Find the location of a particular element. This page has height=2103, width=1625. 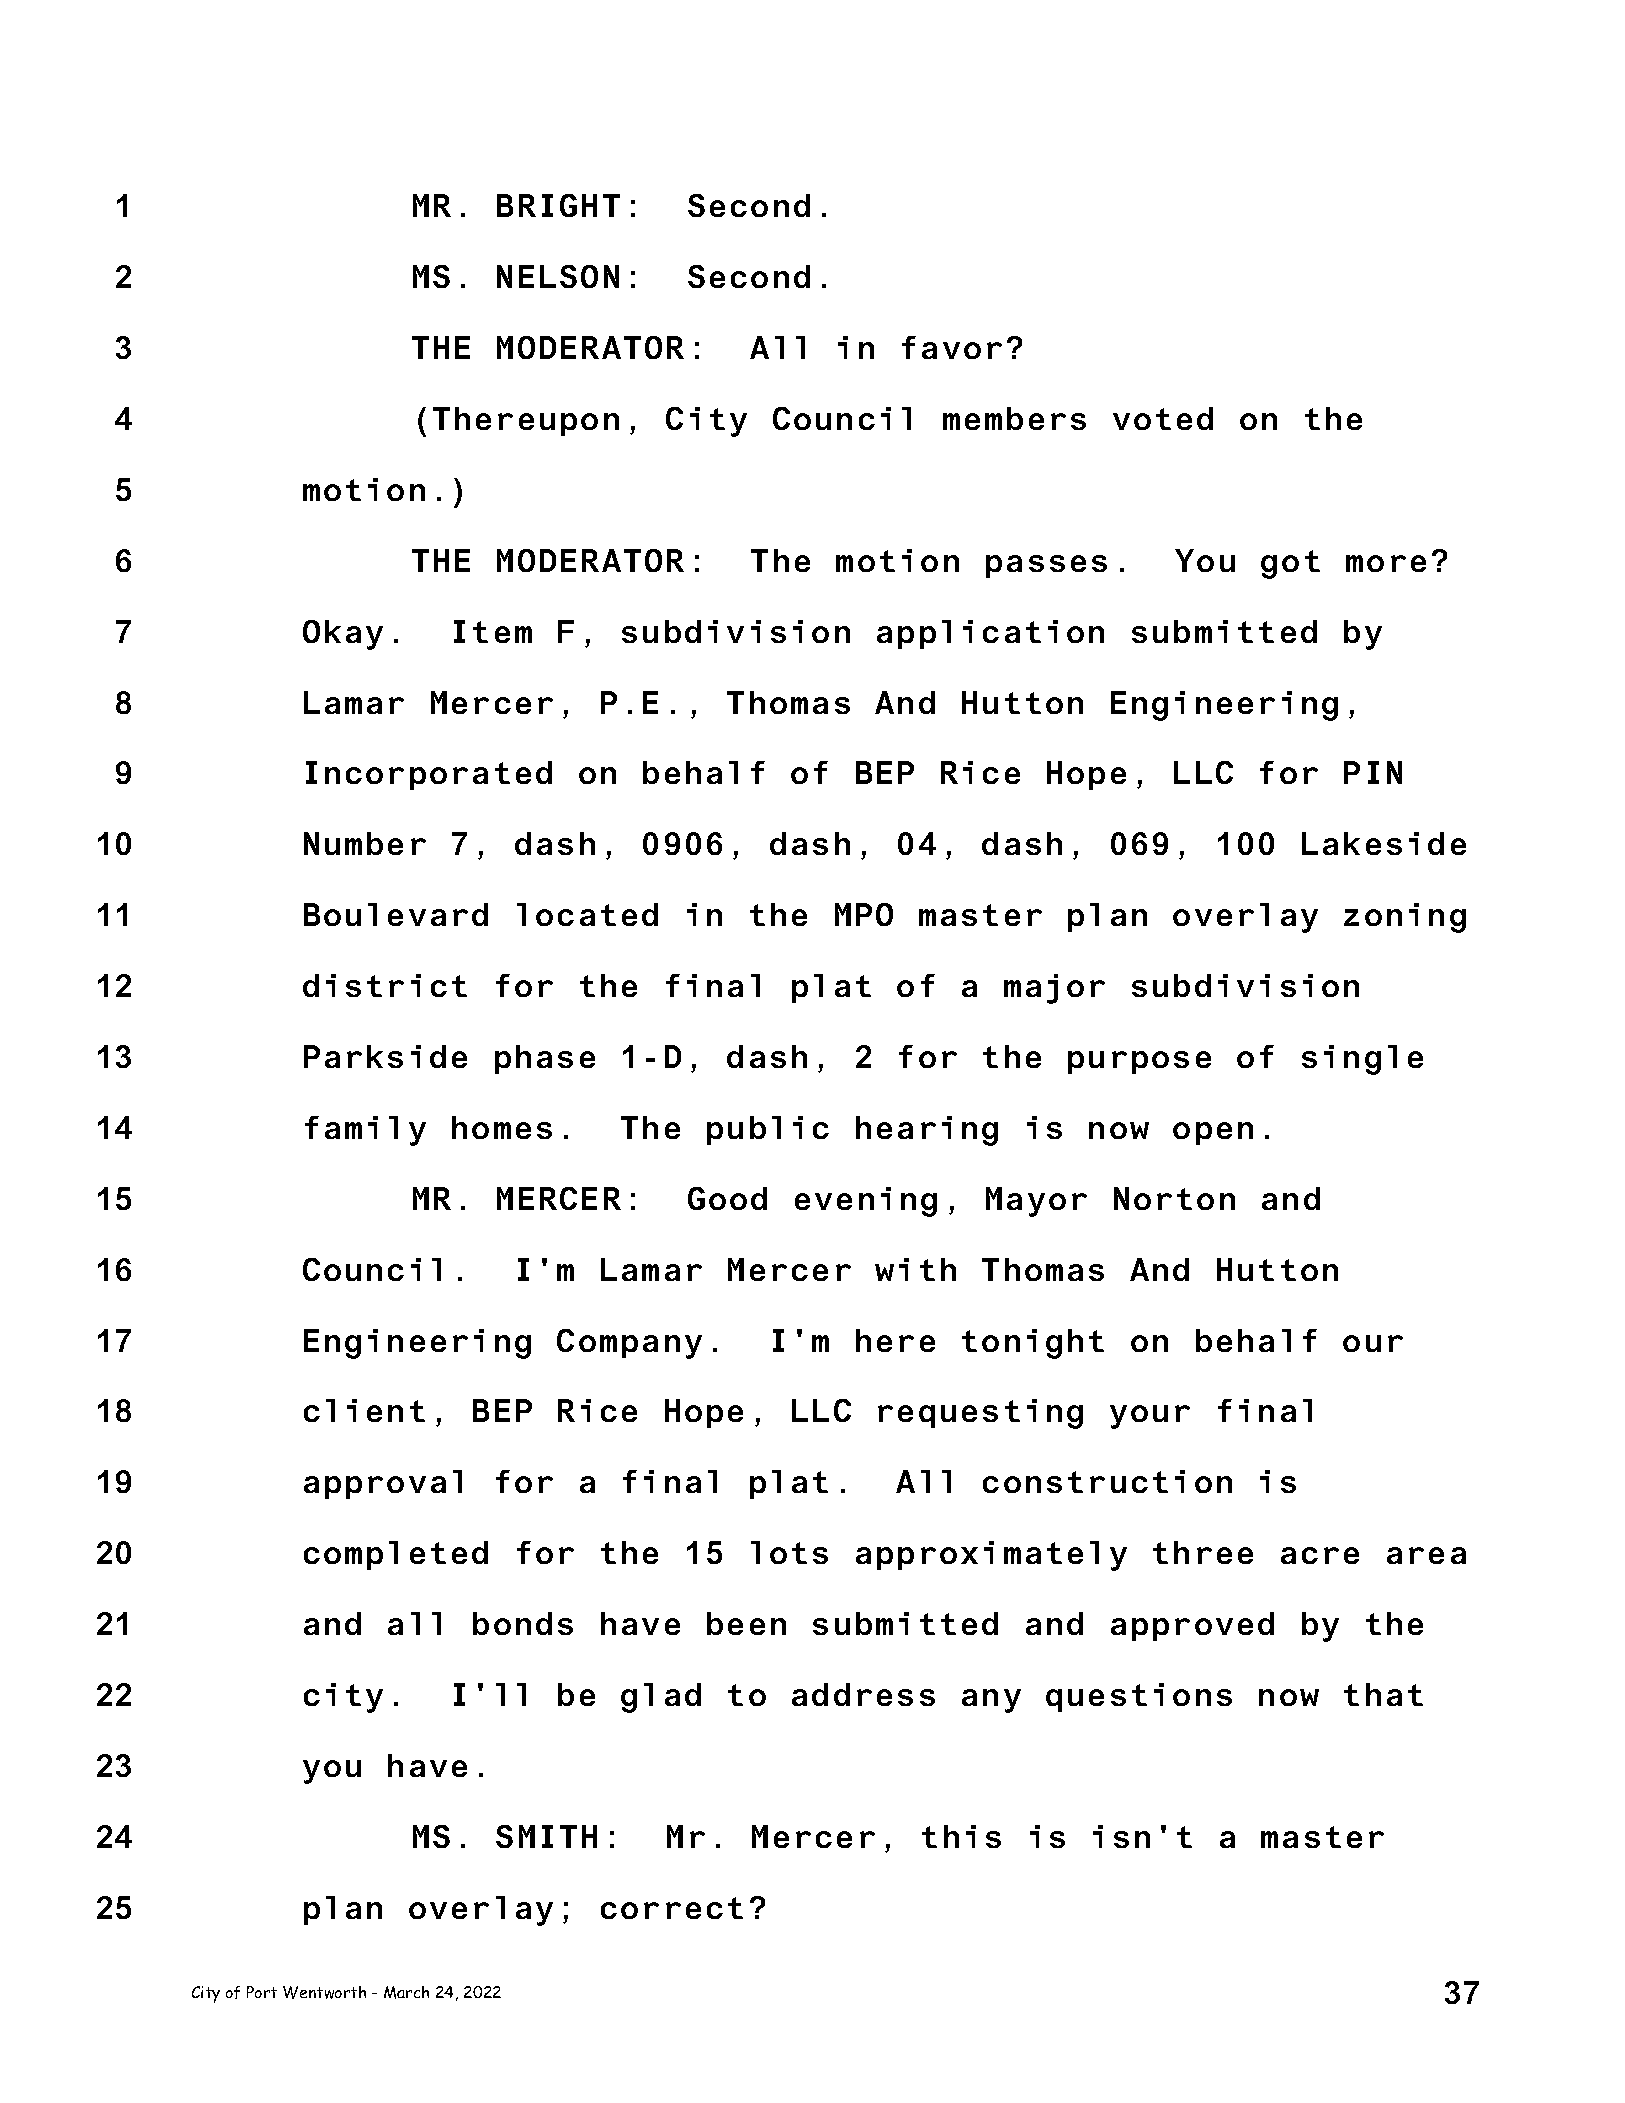

family is located at coordinates (365, 1131).
